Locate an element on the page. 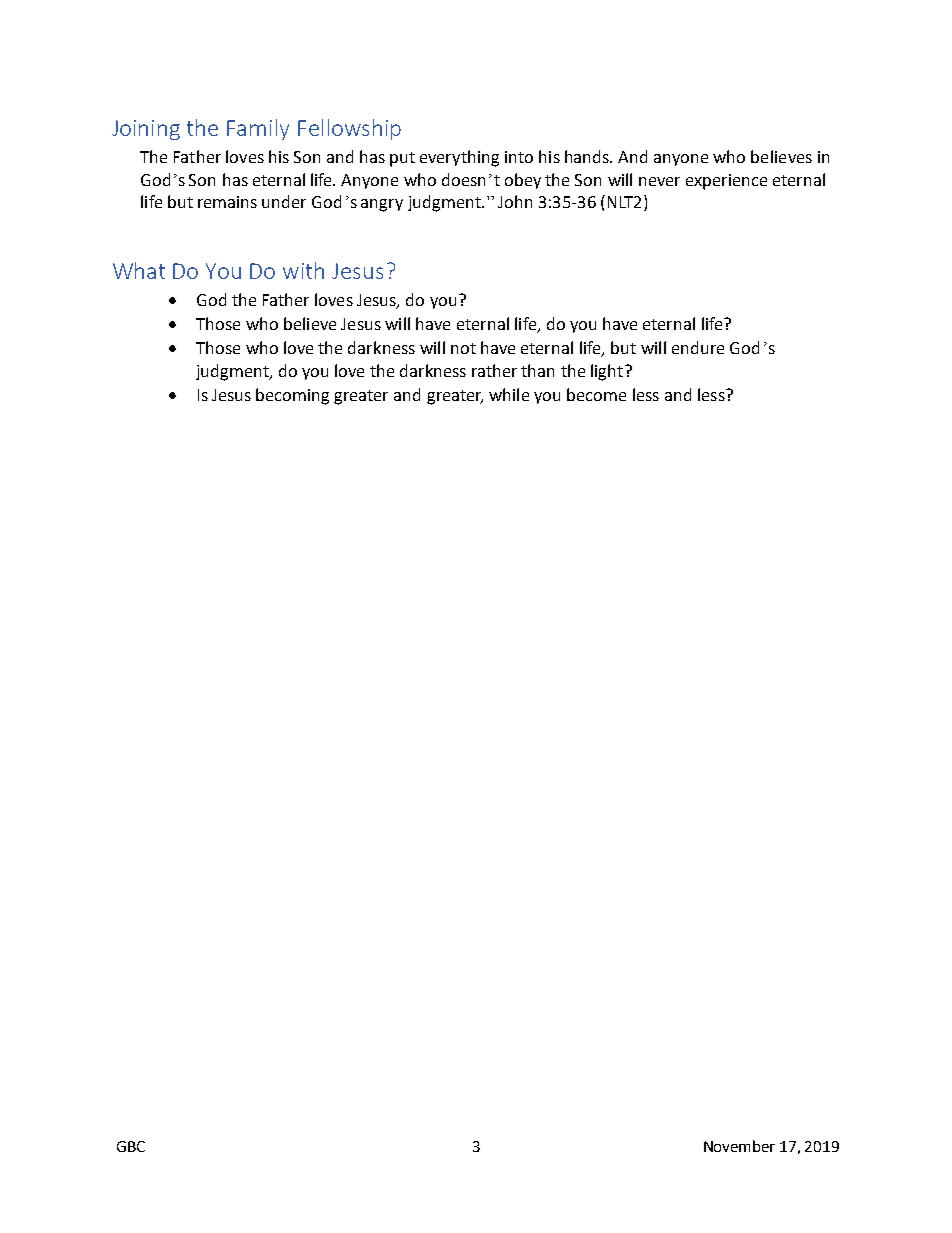 The image size is (952, 1233). become is located at coordinates (596, 394).
